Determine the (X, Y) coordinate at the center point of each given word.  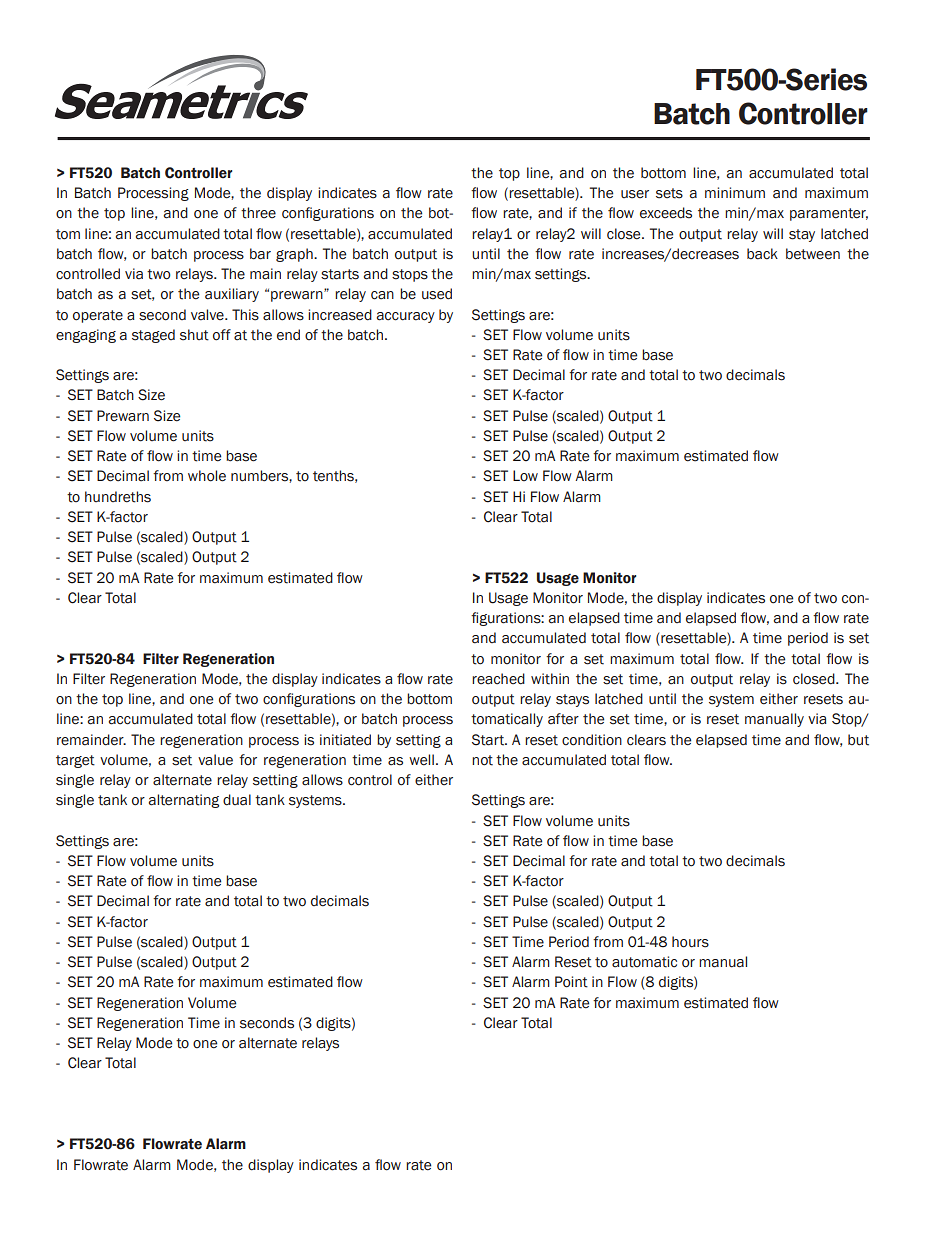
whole (207, 476)
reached (498, 679)
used (437, 294)
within (550, 679)
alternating (184, 801)
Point (571, 982)
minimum (735, 193)
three (258, 213)
